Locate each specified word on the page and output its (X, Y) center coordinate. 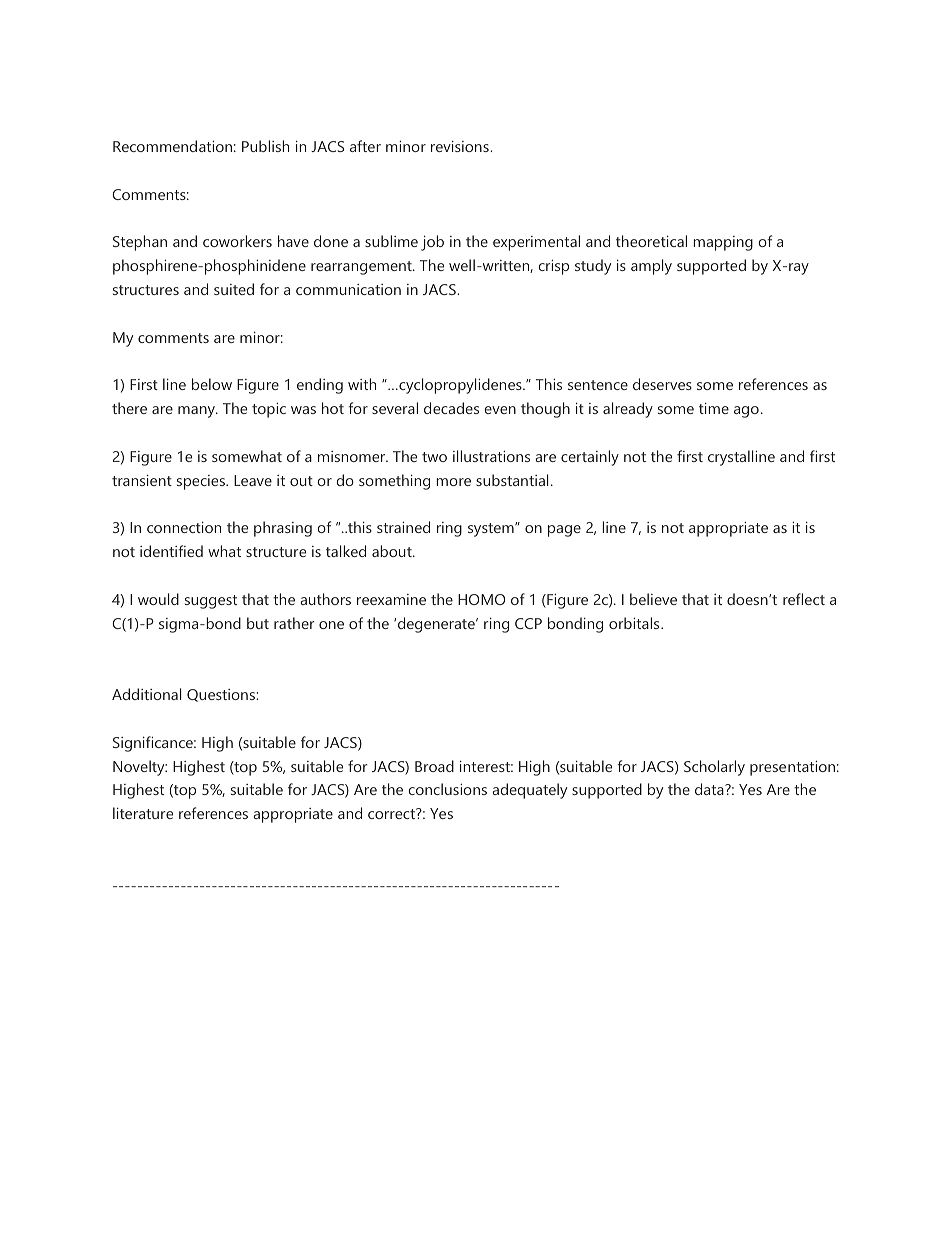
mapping (723, 243)
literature (143, 813)
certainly (590, 458)
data (710, 789)
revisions (461, 146)
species (202, 482)
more (453, 482)
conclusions (447, 789)
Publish (265, 146)
